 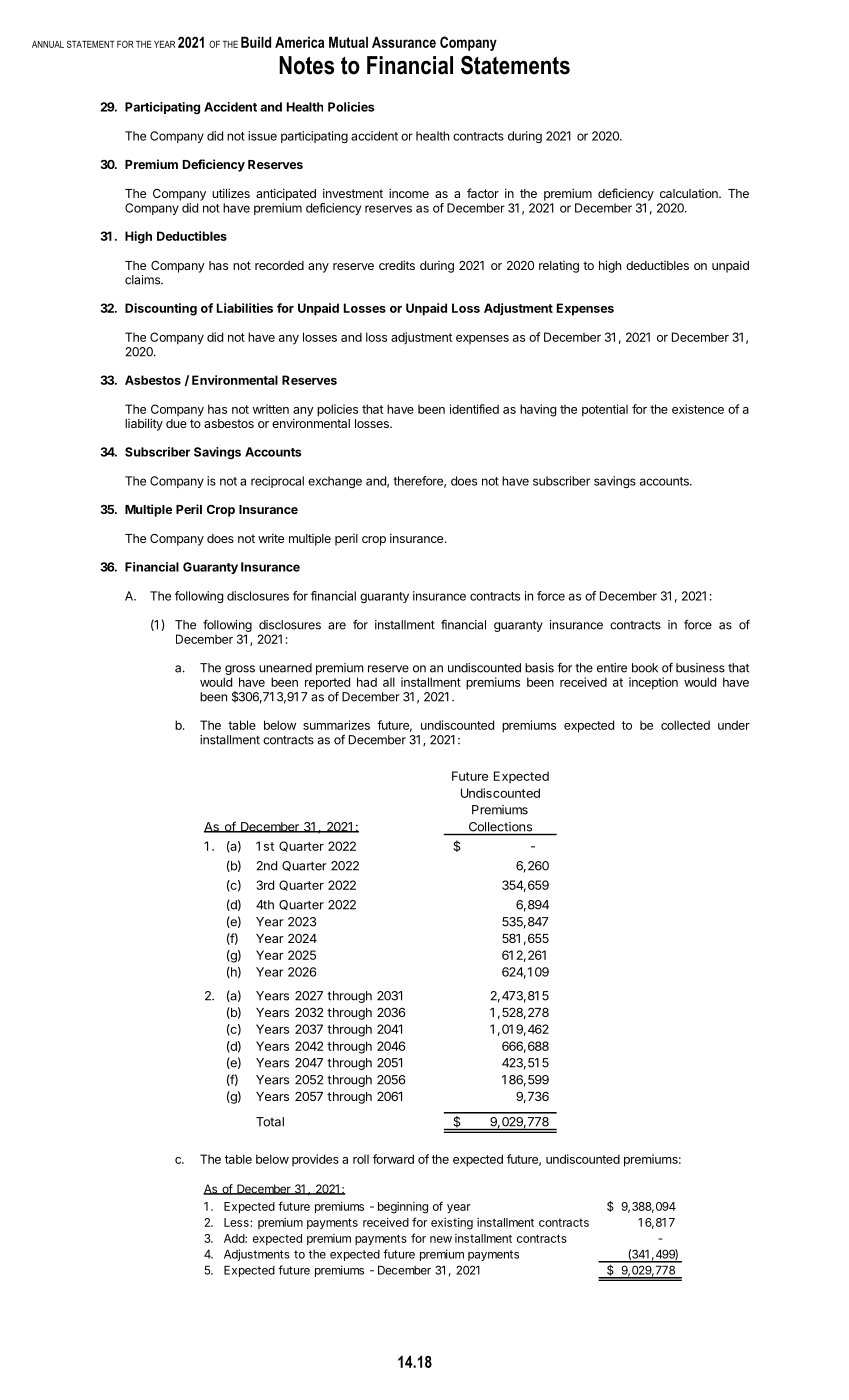 I want to click on Total, so click(x=270, y=1122).
